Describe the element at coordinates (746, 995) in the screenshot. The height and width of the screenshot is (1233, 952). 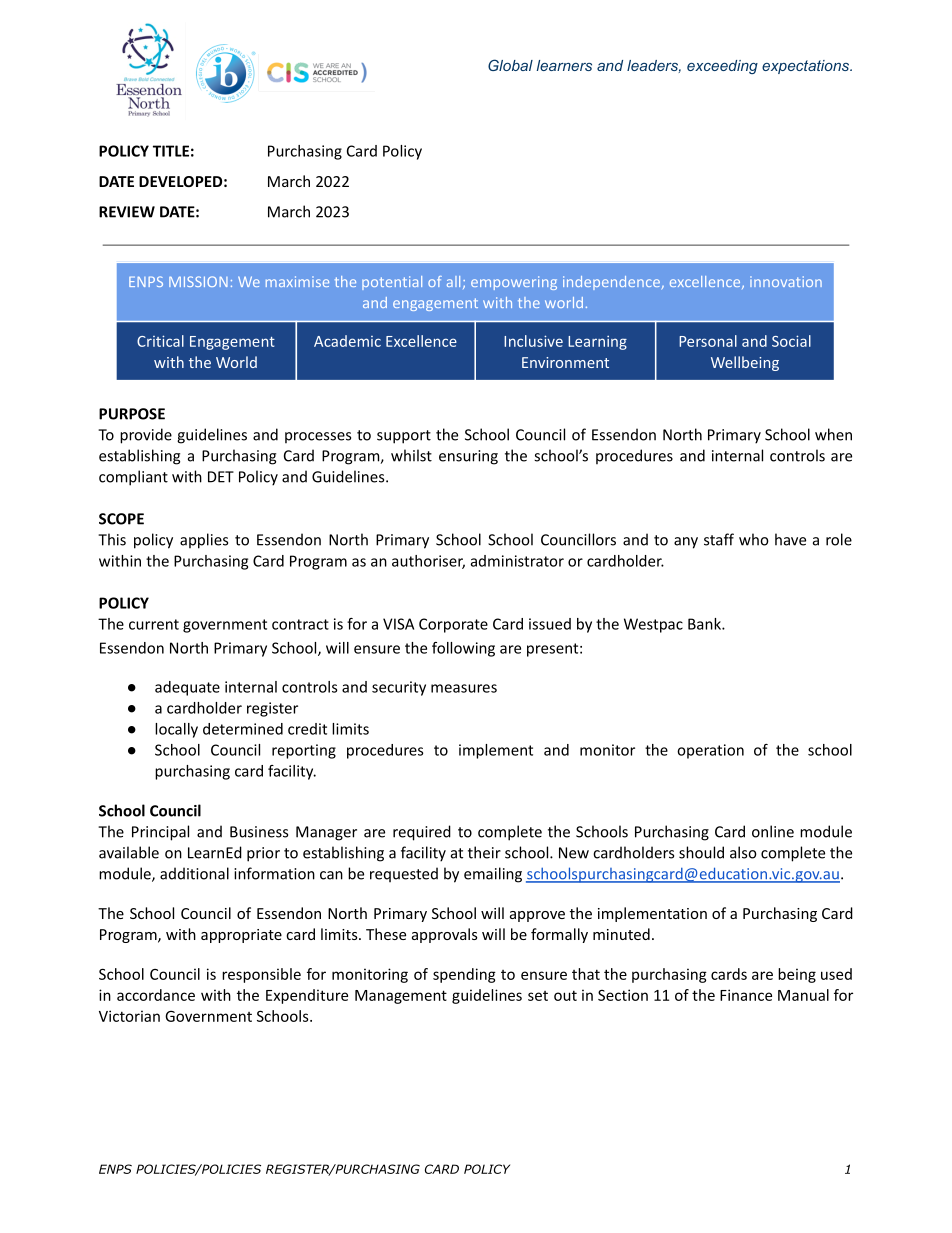
I see `Finance` at that location.
